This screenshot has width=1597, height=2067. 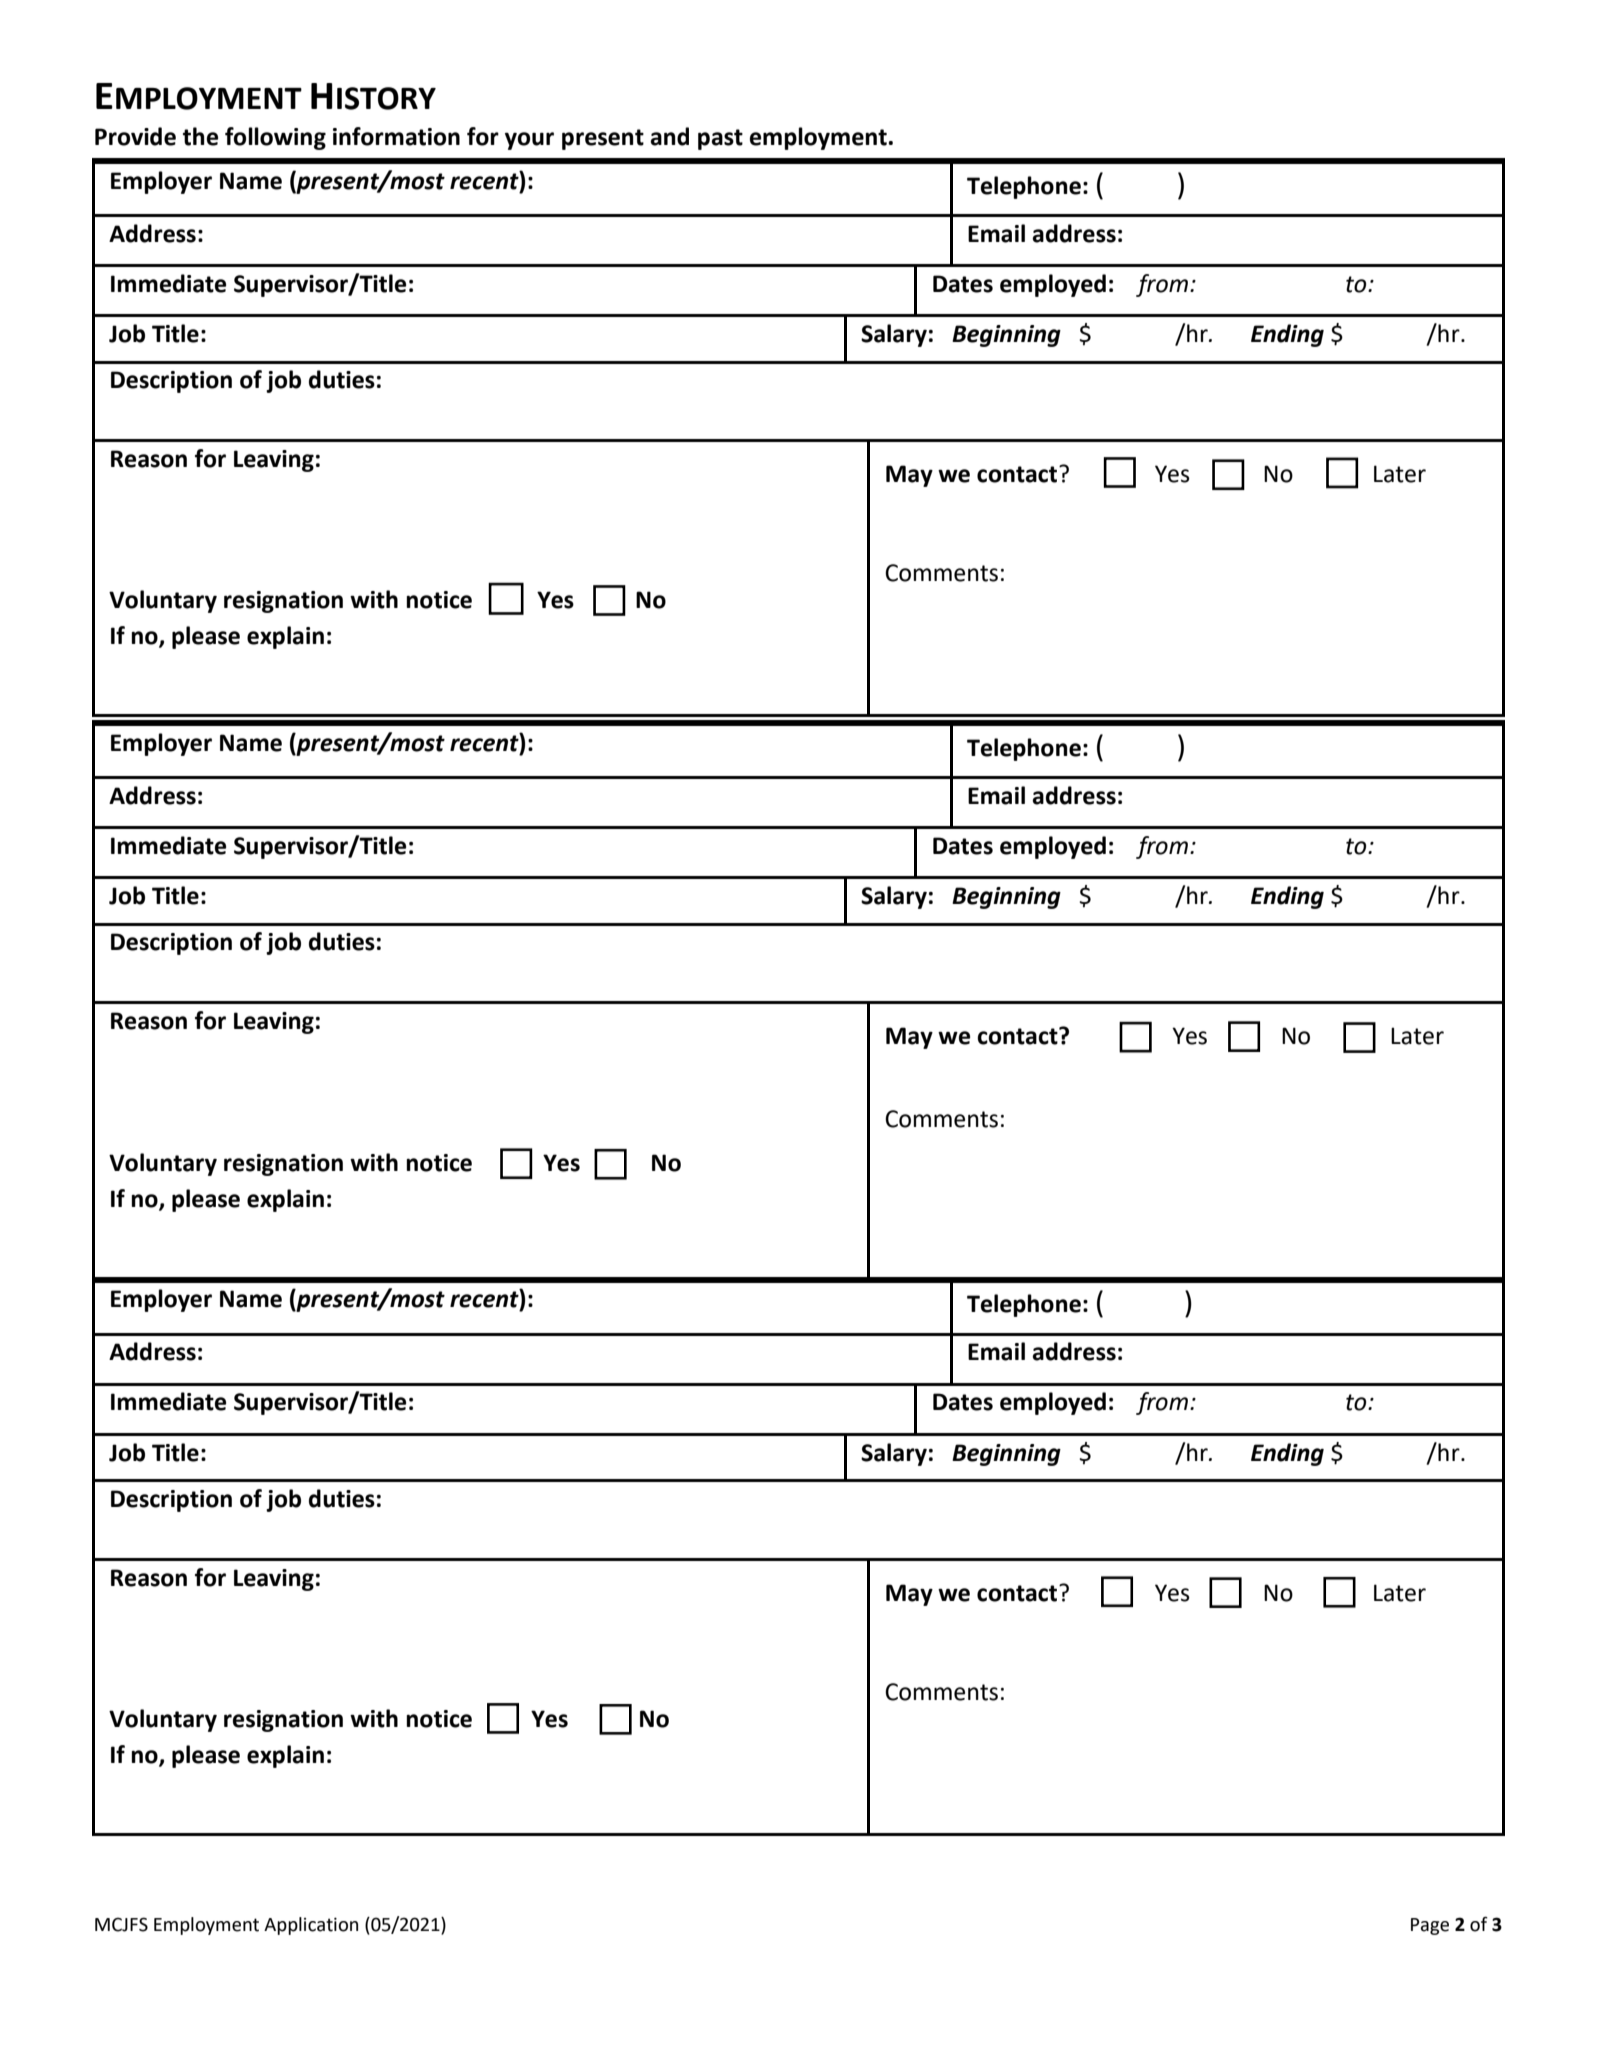 I want to click on past, so click(x=720, y=139).
